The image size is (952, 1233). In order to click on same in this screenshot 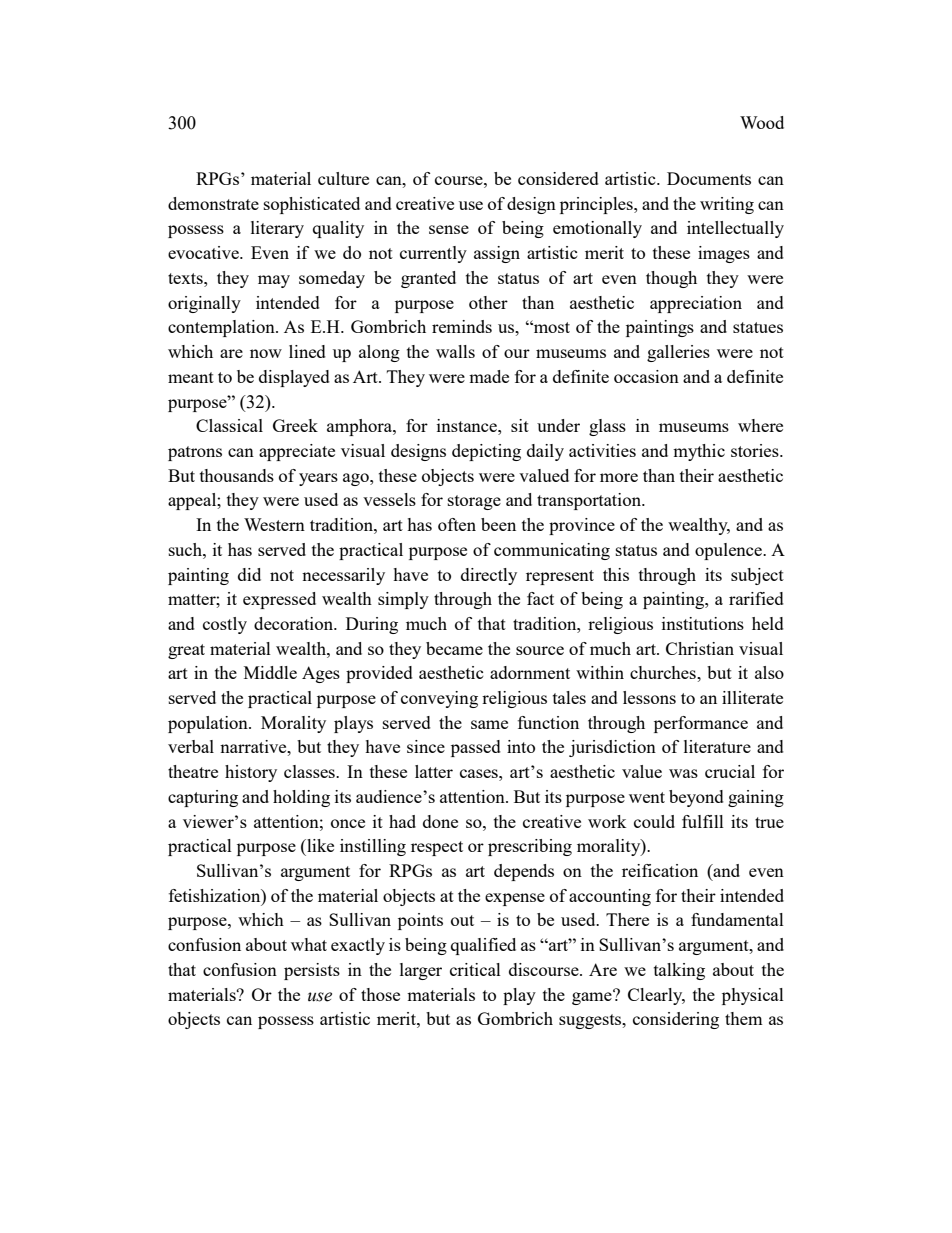, I will do `click(489, 724)`.
